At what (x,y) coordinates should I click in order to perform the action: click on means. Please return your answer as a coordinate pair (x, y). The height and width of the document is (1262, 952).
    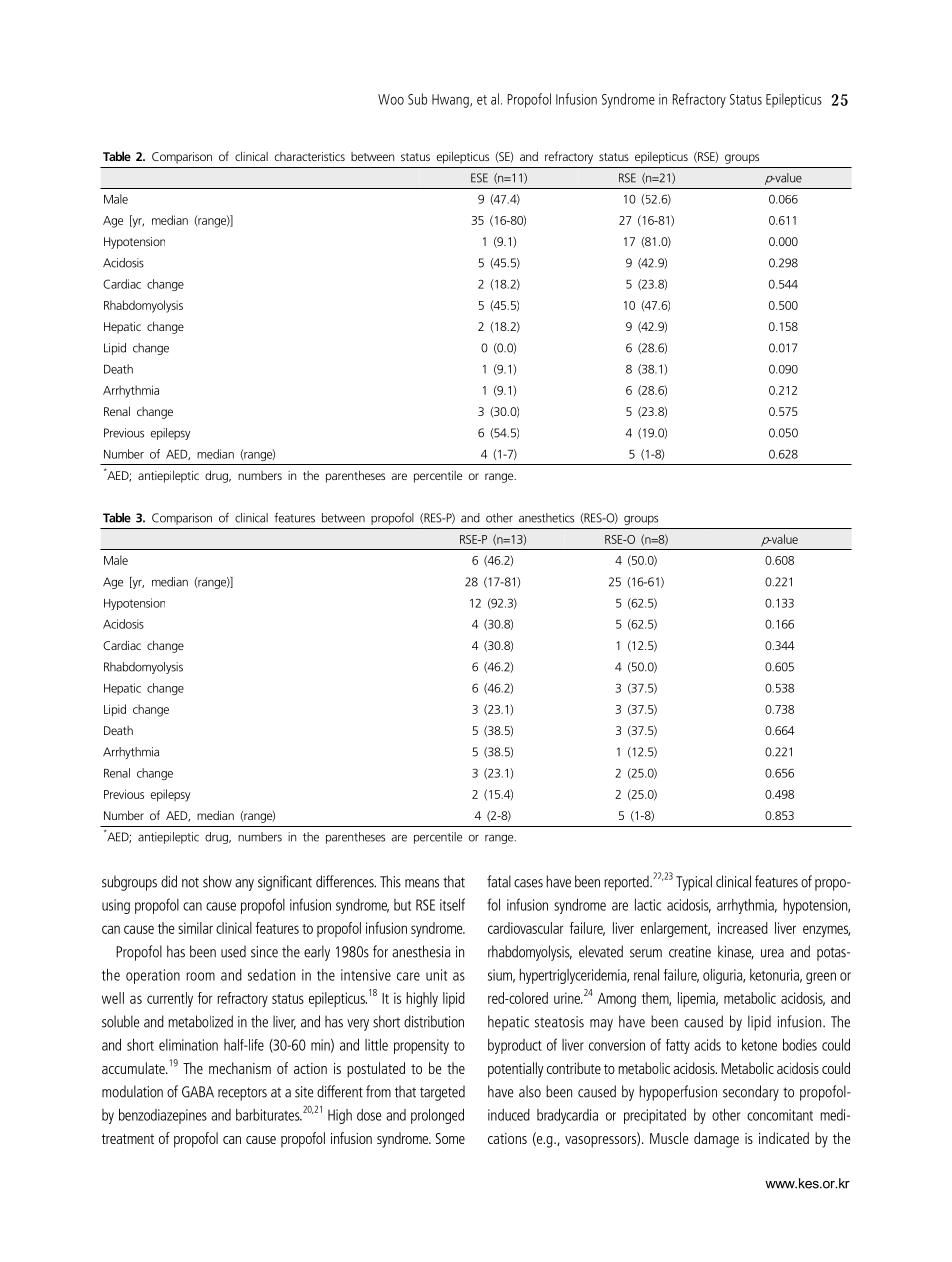
    Looking at the image, I should click on (422, 883).
